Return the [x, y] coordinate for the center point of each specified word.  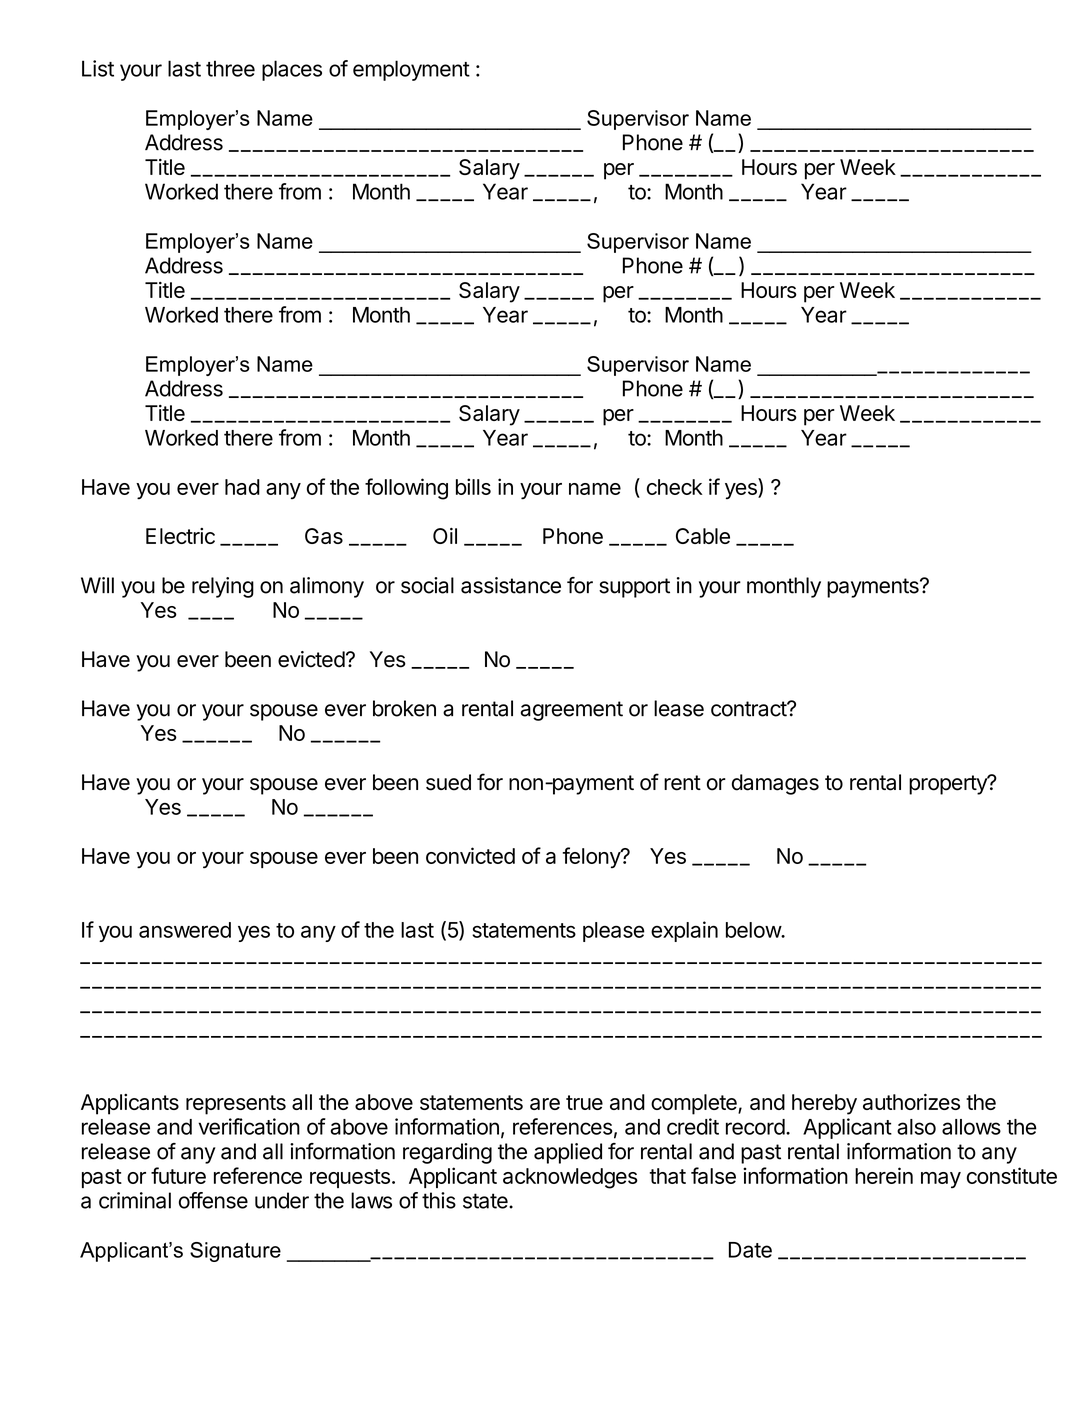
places [292, 70]
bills [473, 486]
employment [411, 70]
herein [884, 1175]
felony [592, 857]
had [242, 487]
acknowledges [570, 1178]
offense [213, 1200]
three [230, 68]
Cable [703, 536]
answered [185, 930]
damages [775, 784]
